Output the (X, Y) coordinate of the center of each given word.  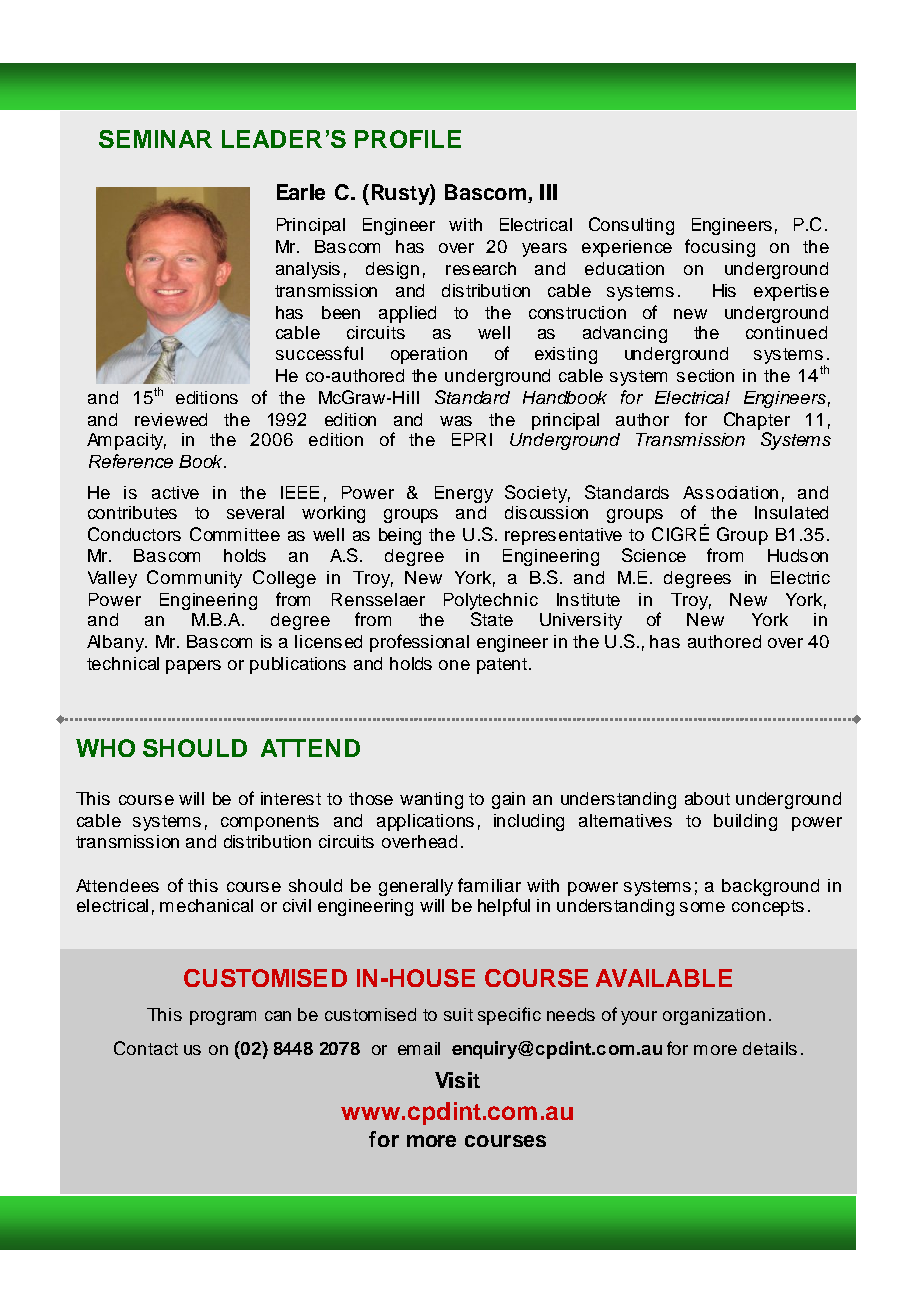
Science (654, 555)
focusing (720, 248)
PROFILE (408, 139)
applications (425, 822)
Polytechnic (491, 601)
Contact (146, 1048)
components (270, 823)
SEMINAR (155, 139)
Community (194, 579)
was (456, 421)
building (745, 822)
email (419, 1048)
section (705, 375)
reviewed (171, 419)
